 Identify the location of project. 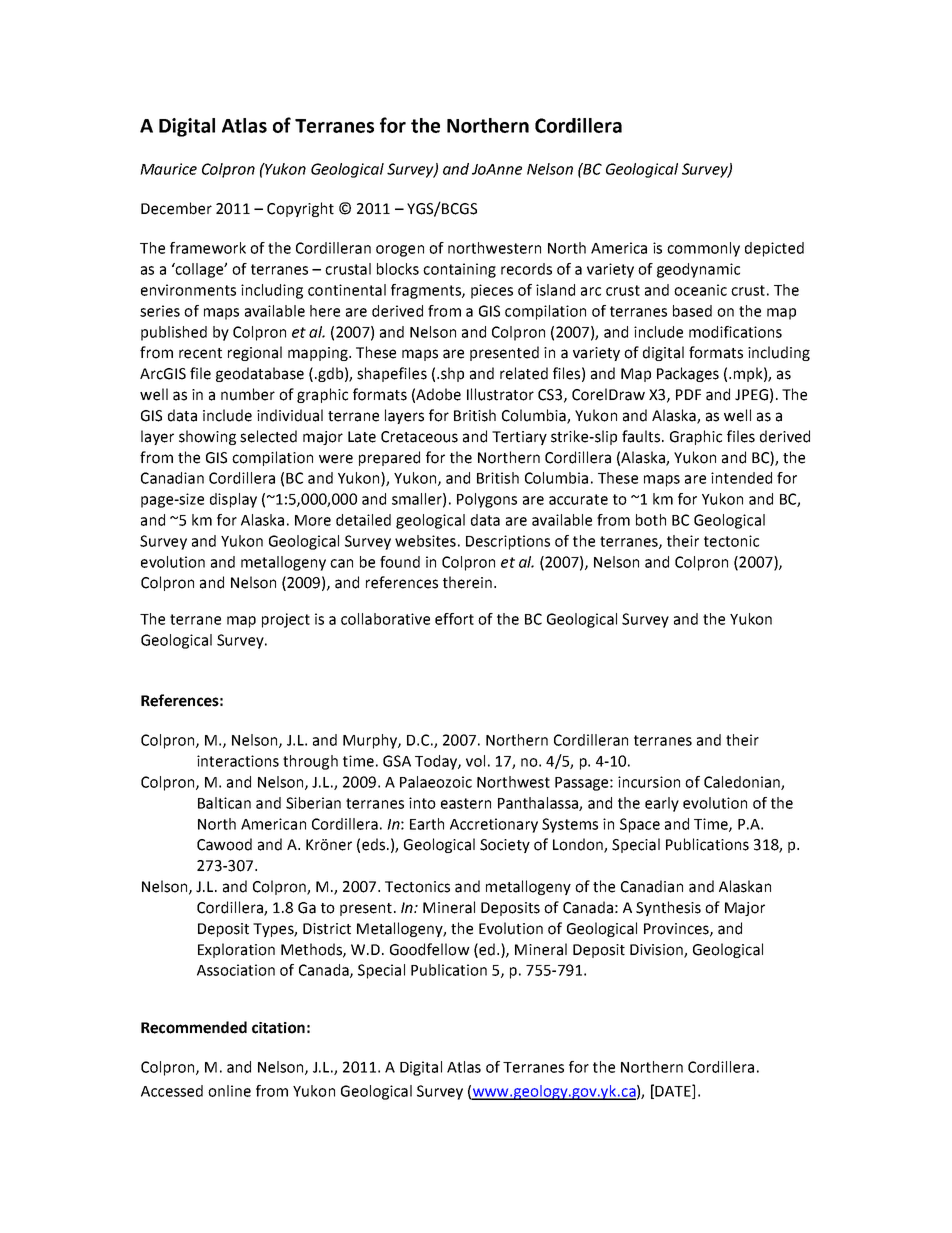
(286, 620).
